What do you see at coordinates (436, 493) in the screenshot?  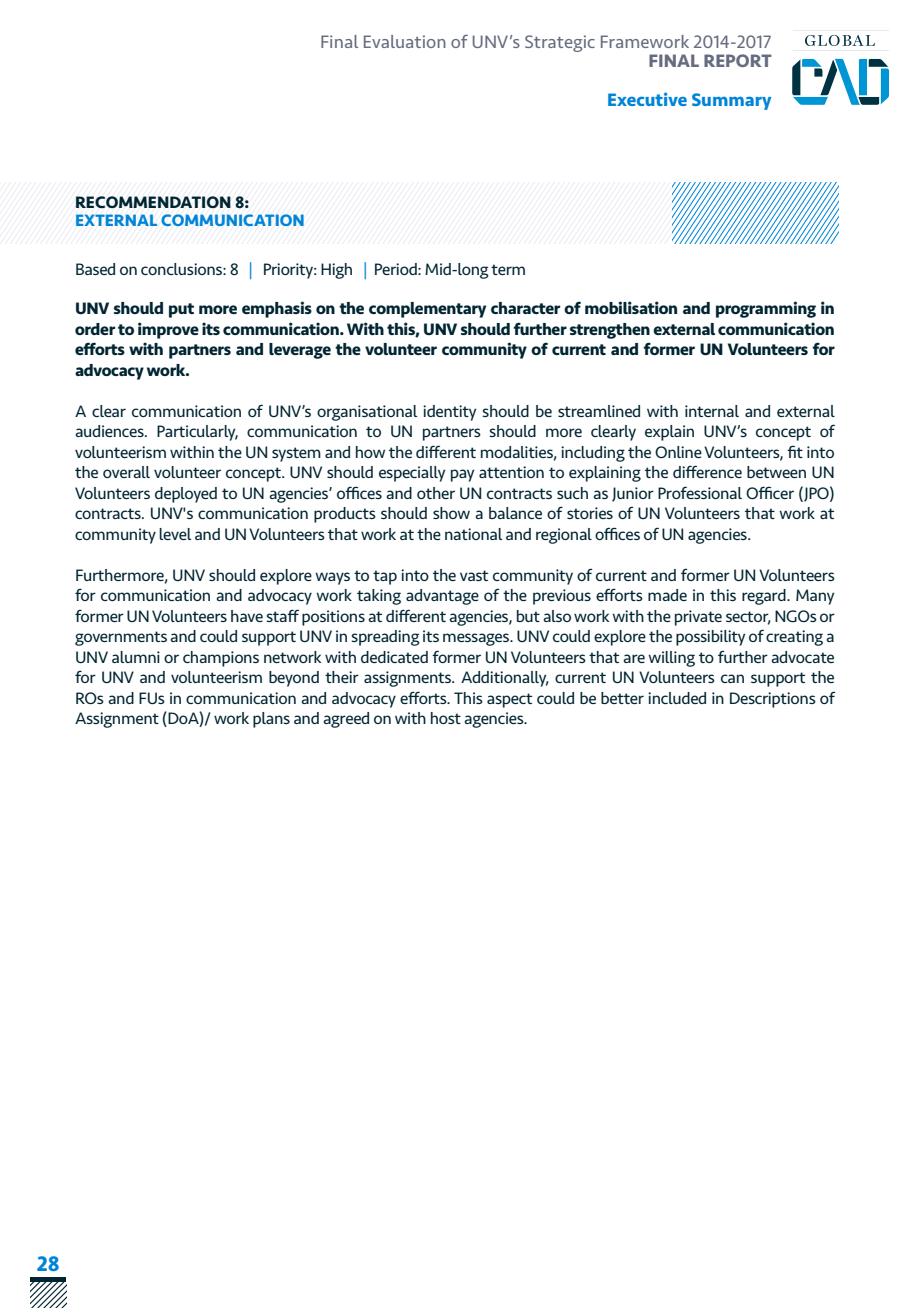 I see `other` at bounding box center [436, 493].
